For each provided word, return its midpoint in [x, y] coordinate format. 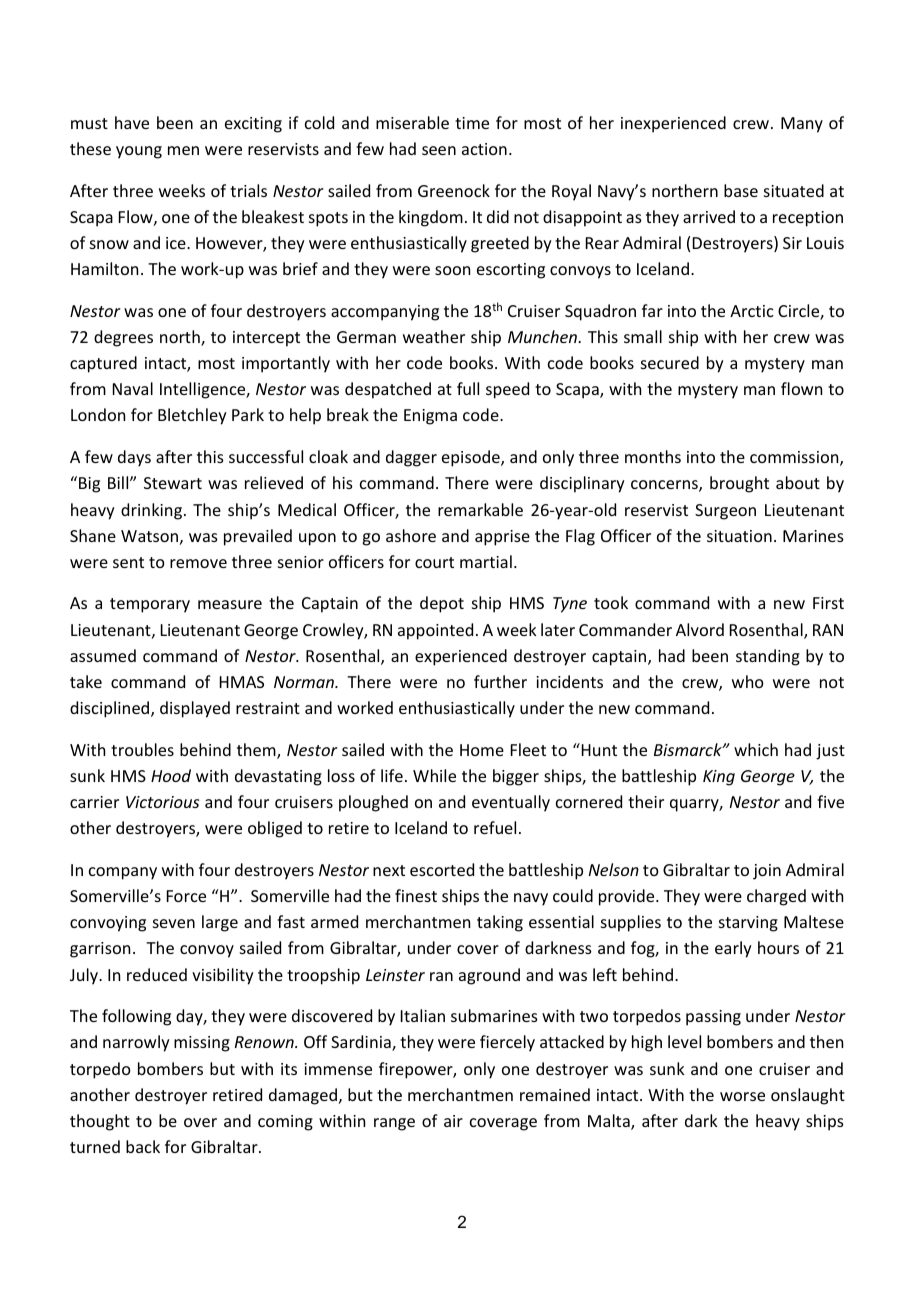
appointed [435, 631]
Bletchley [192, 416]
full [468, 388]
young [139, 152]
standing [768, 657]
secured [670, 362]
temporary [150, 605]
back [143, 1146]
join [767, 872]
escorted [442, 869]
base [741, 190]
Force [186, 896]
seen [439, 150]
